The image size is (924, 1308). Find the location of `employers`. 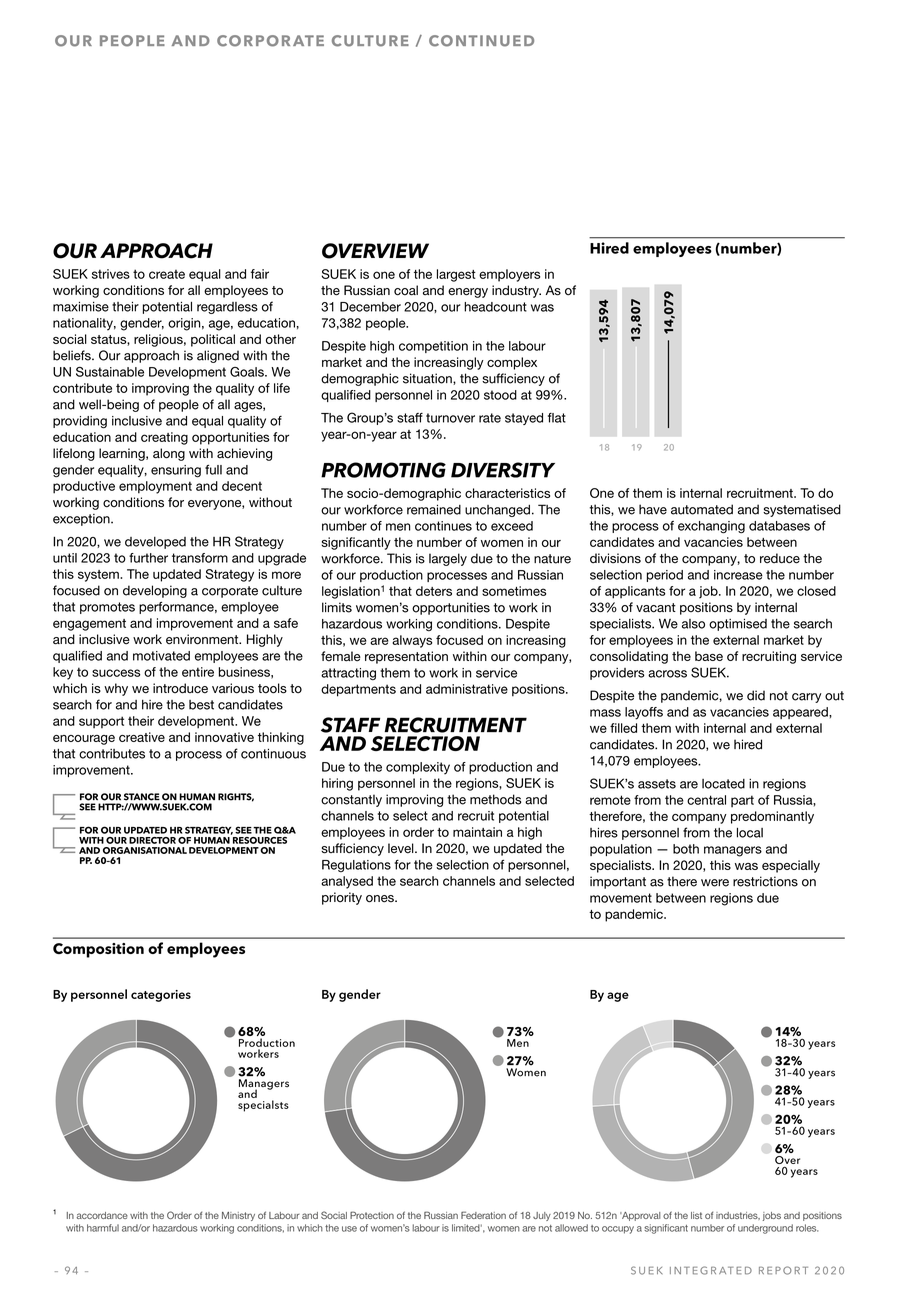

employers is located at coordinates (509, 275).
